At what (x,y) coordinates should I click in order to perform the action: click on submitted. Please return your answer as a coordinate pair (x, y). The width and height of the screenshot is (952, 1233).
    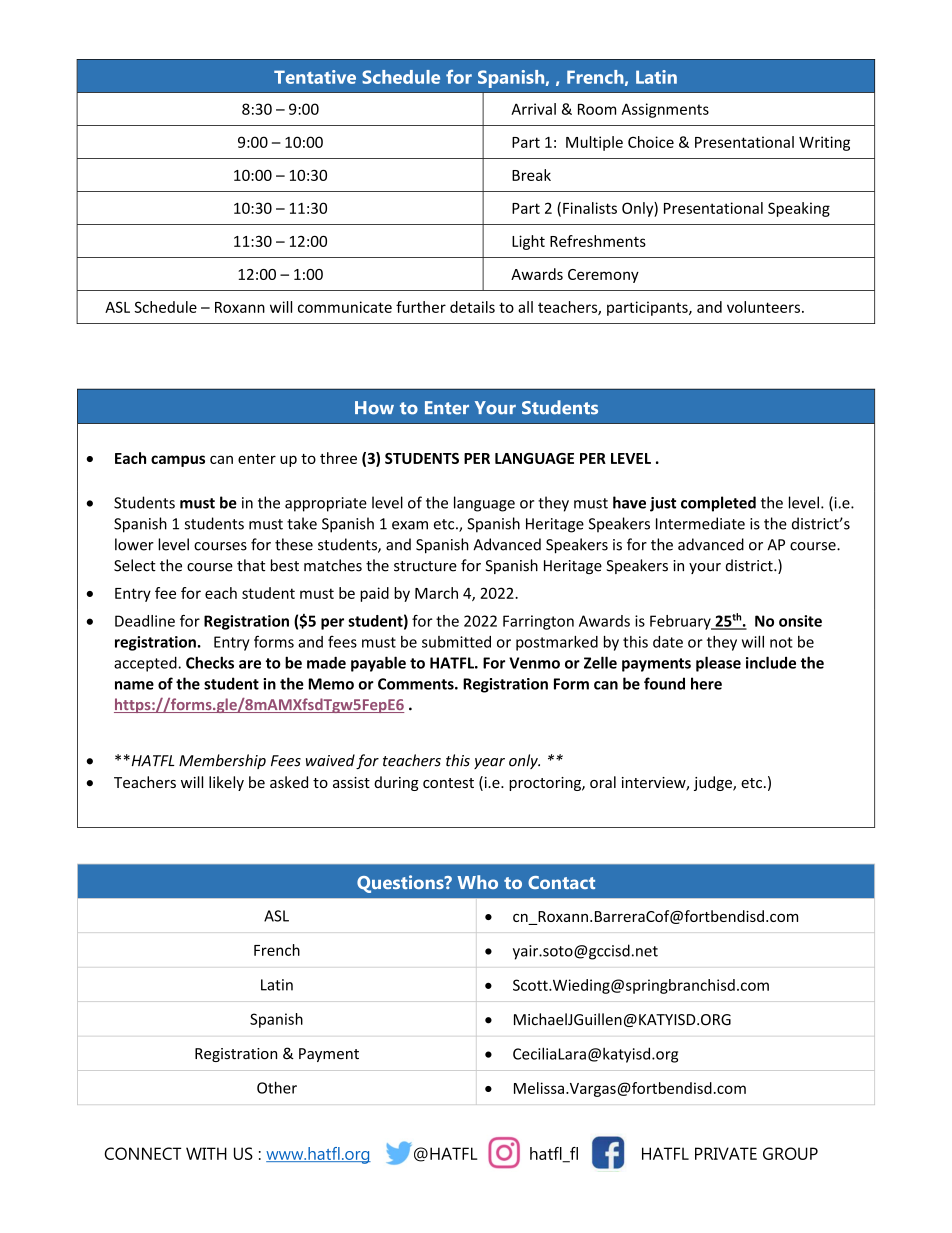
    Looking at the image, I should click on (456, 642).
